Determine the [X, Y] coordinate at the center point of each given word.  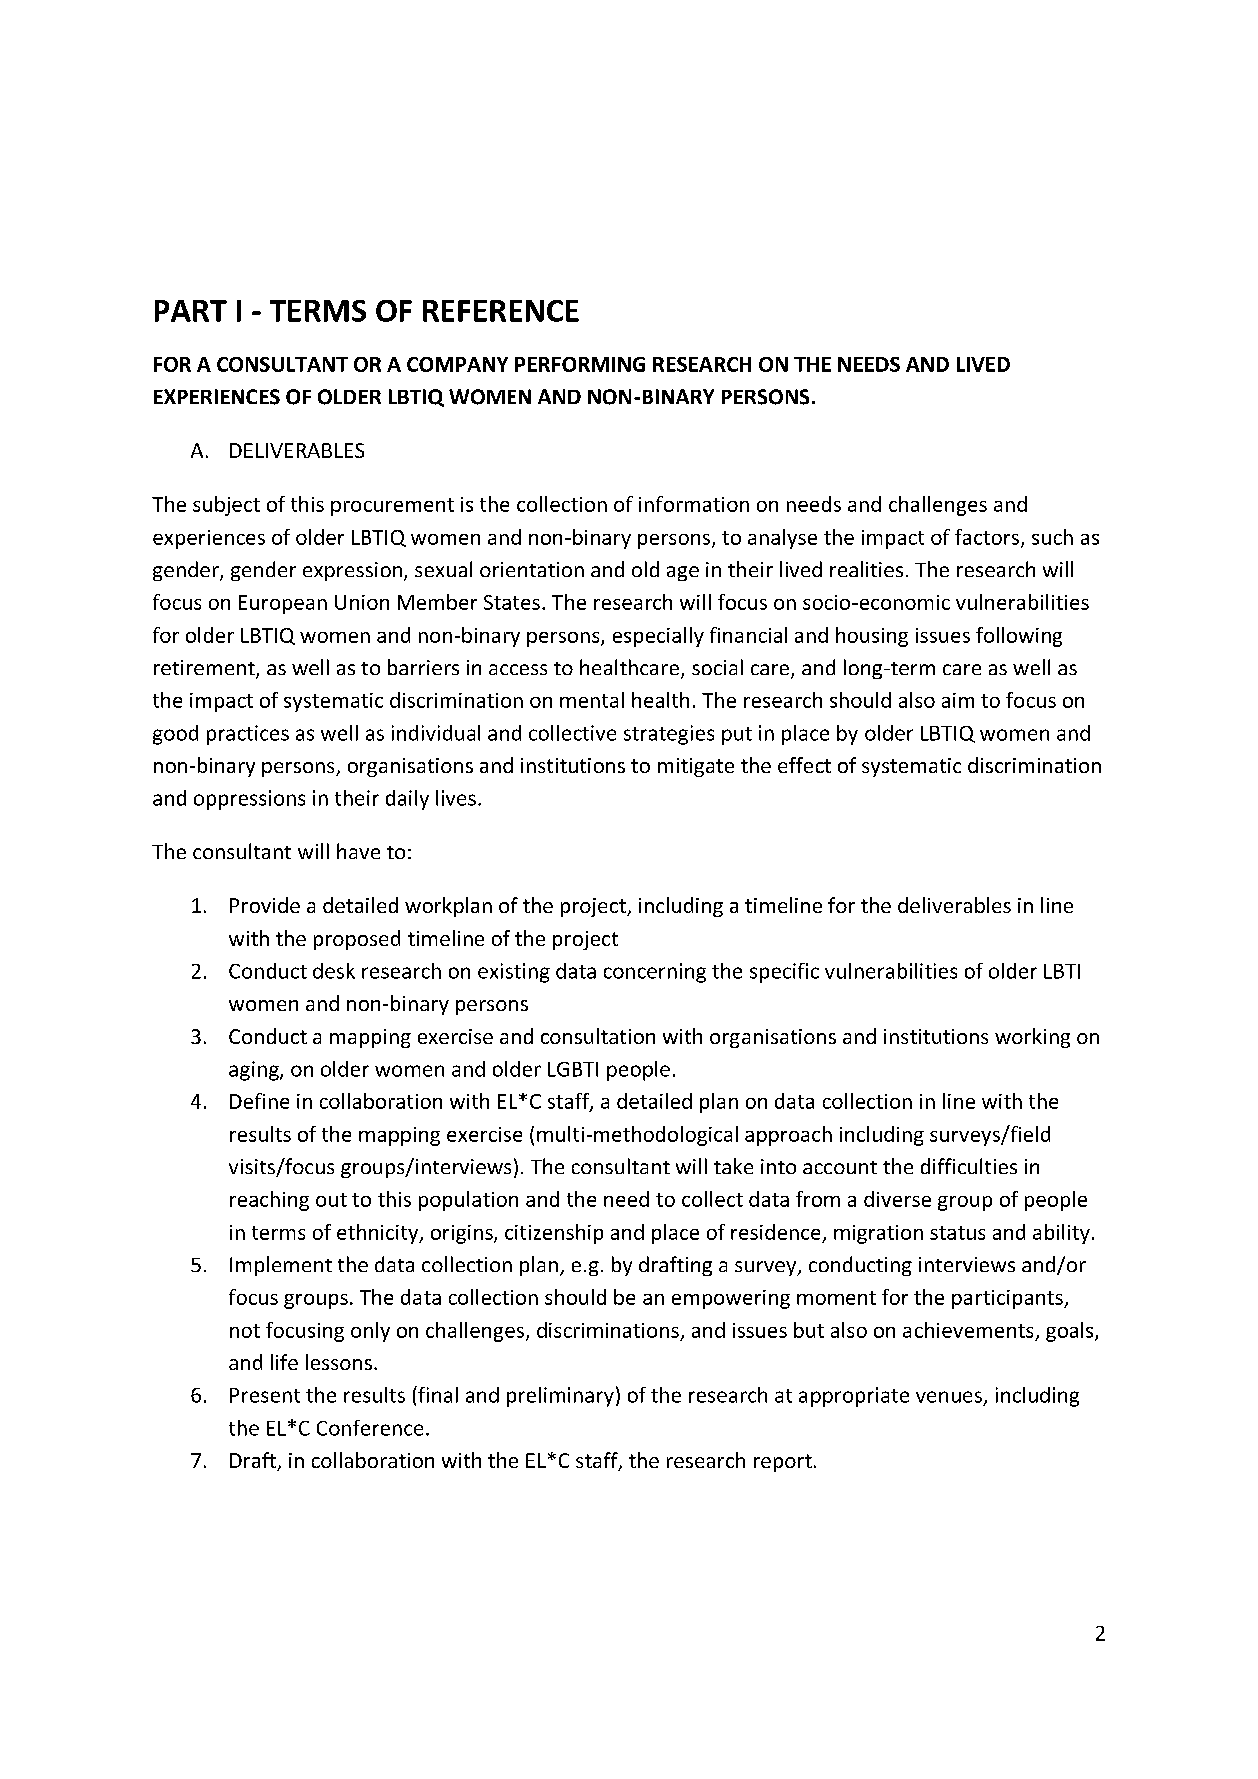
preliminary [560, 1397]
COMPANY [457, 364]
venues [949, 1397]
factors [987, 537]
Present [265, 1395]
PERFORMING [580, 364]
